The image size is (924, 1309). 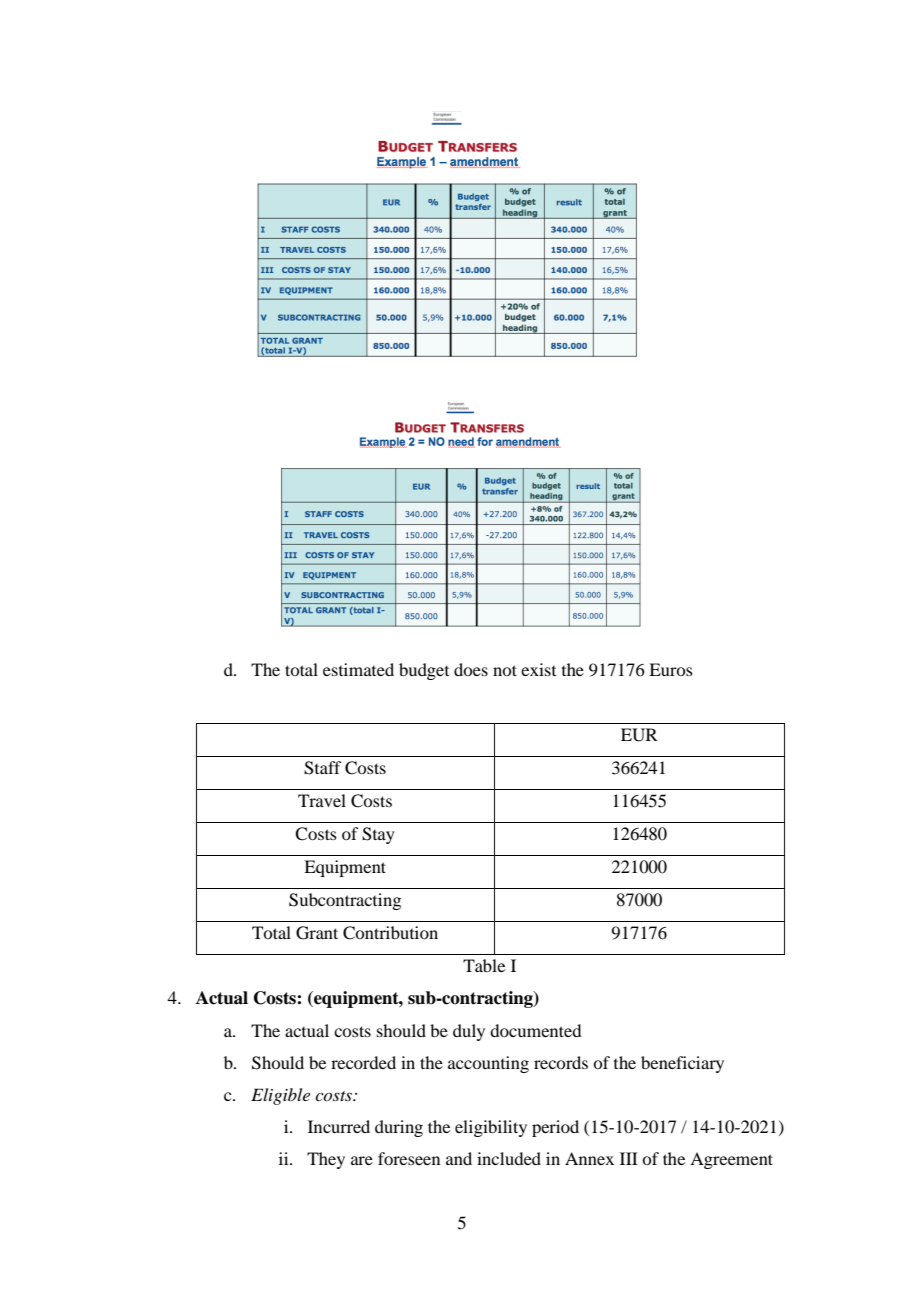 I want to click on estimated, so click(x=358, y=669).
